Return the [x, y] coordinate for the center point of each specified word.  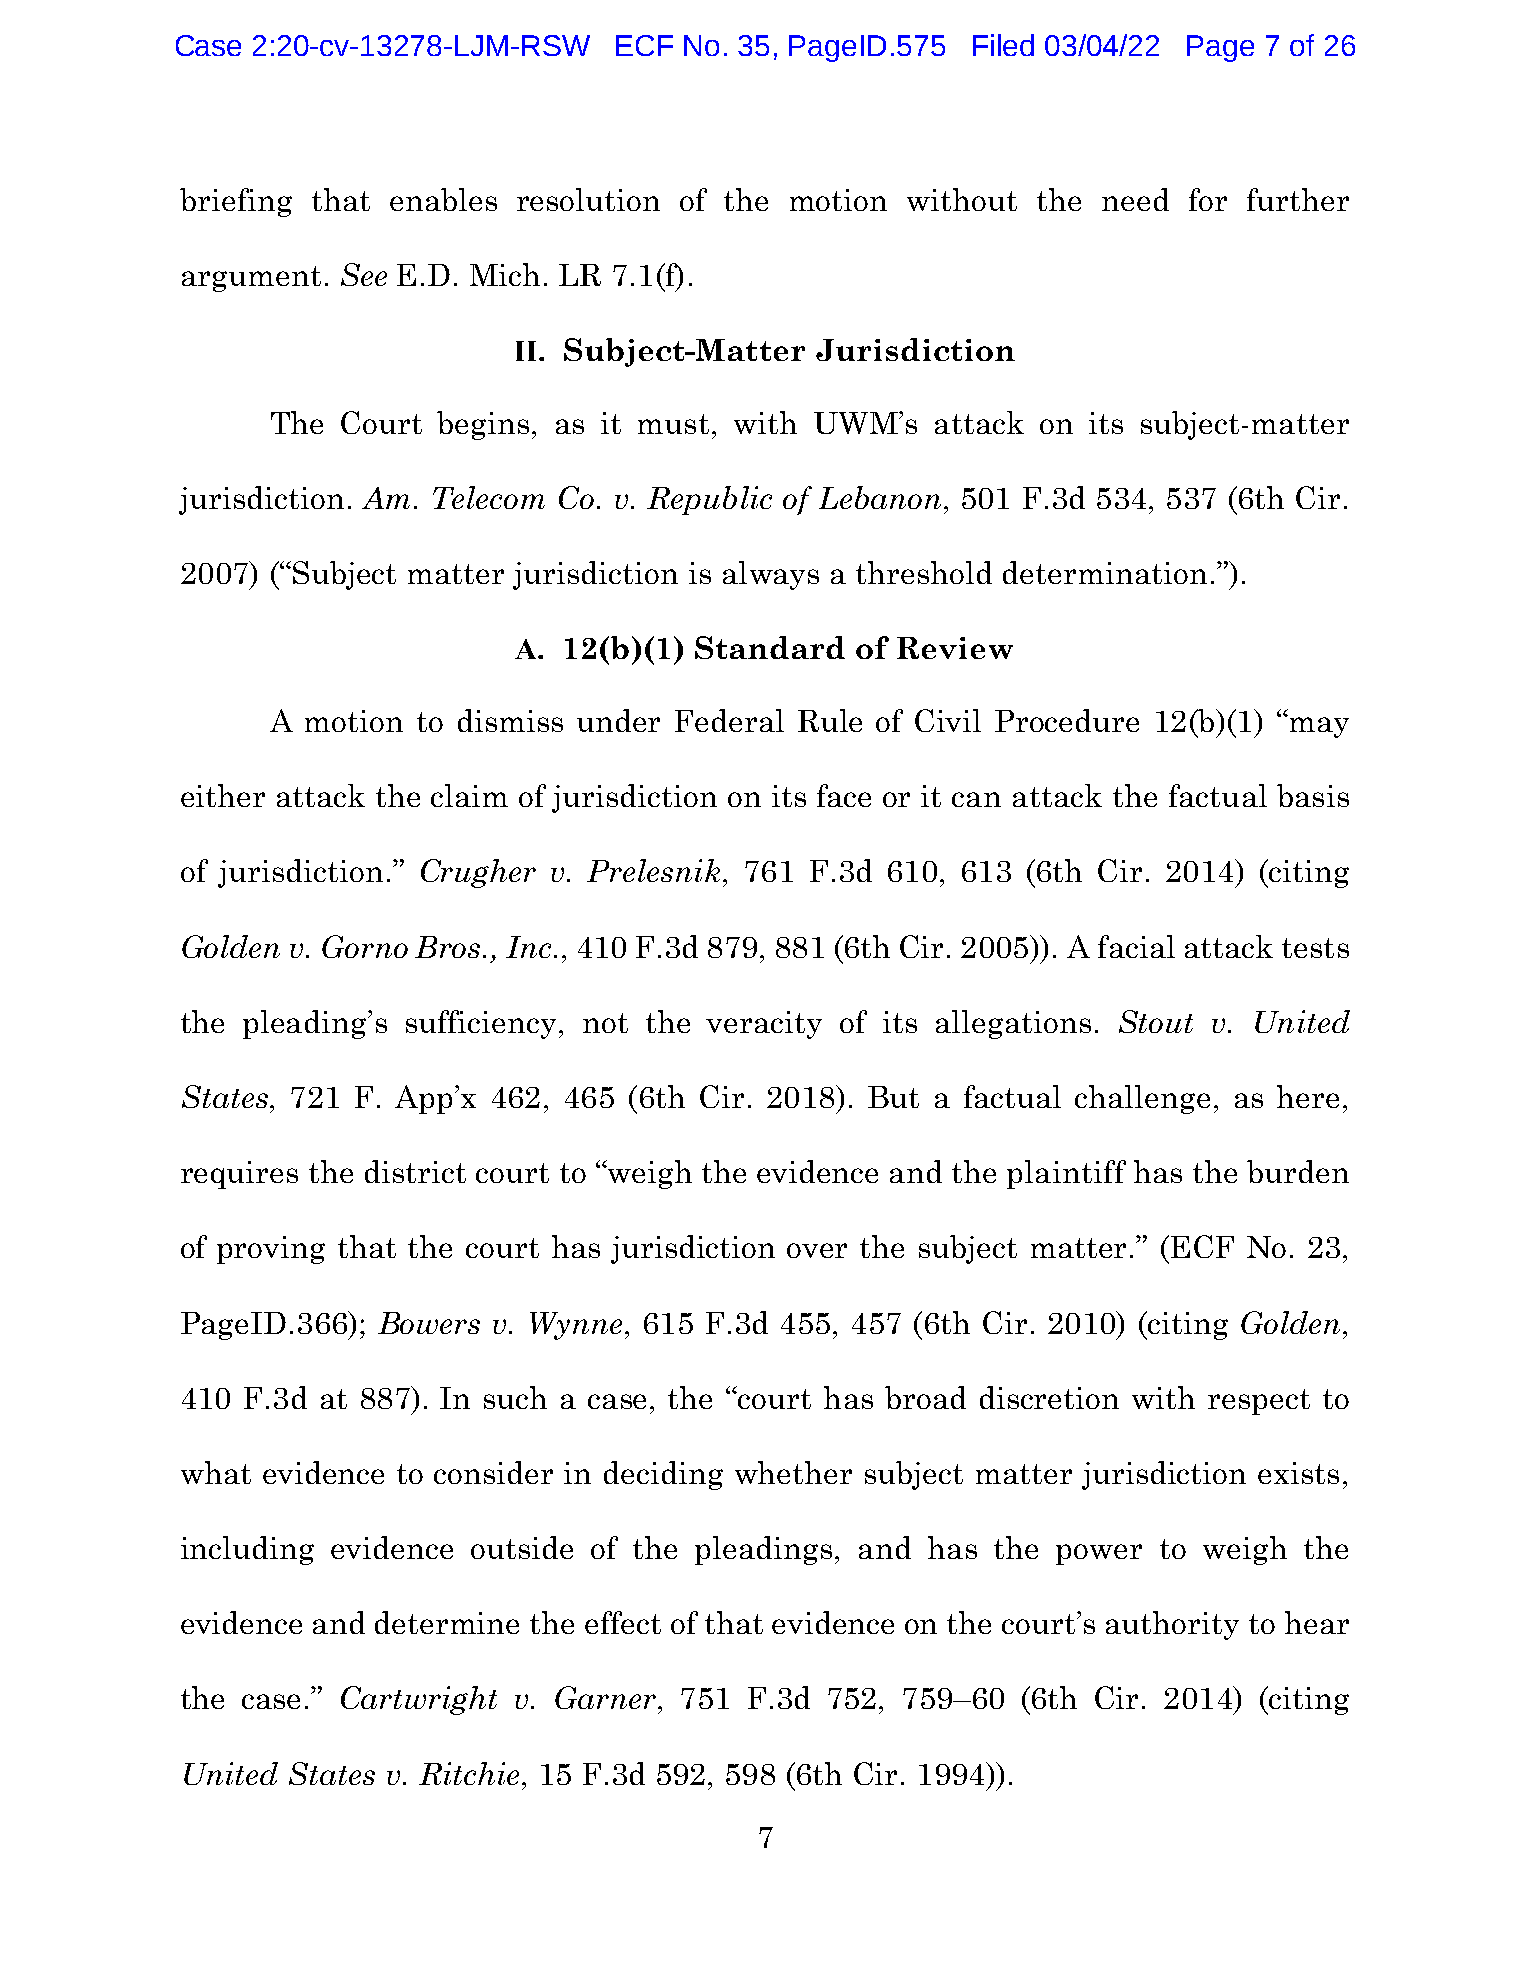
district [415, 1171]
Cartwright [419, 1700]
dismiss [510, 720]
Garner [607, 1697]
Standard [770, 647]
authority [1172, 1625]
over [817, 1250]
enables [443, 199]
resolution [588, 199]
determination [1105, 572]
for [1208, 199]
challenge [1142, 1099]
